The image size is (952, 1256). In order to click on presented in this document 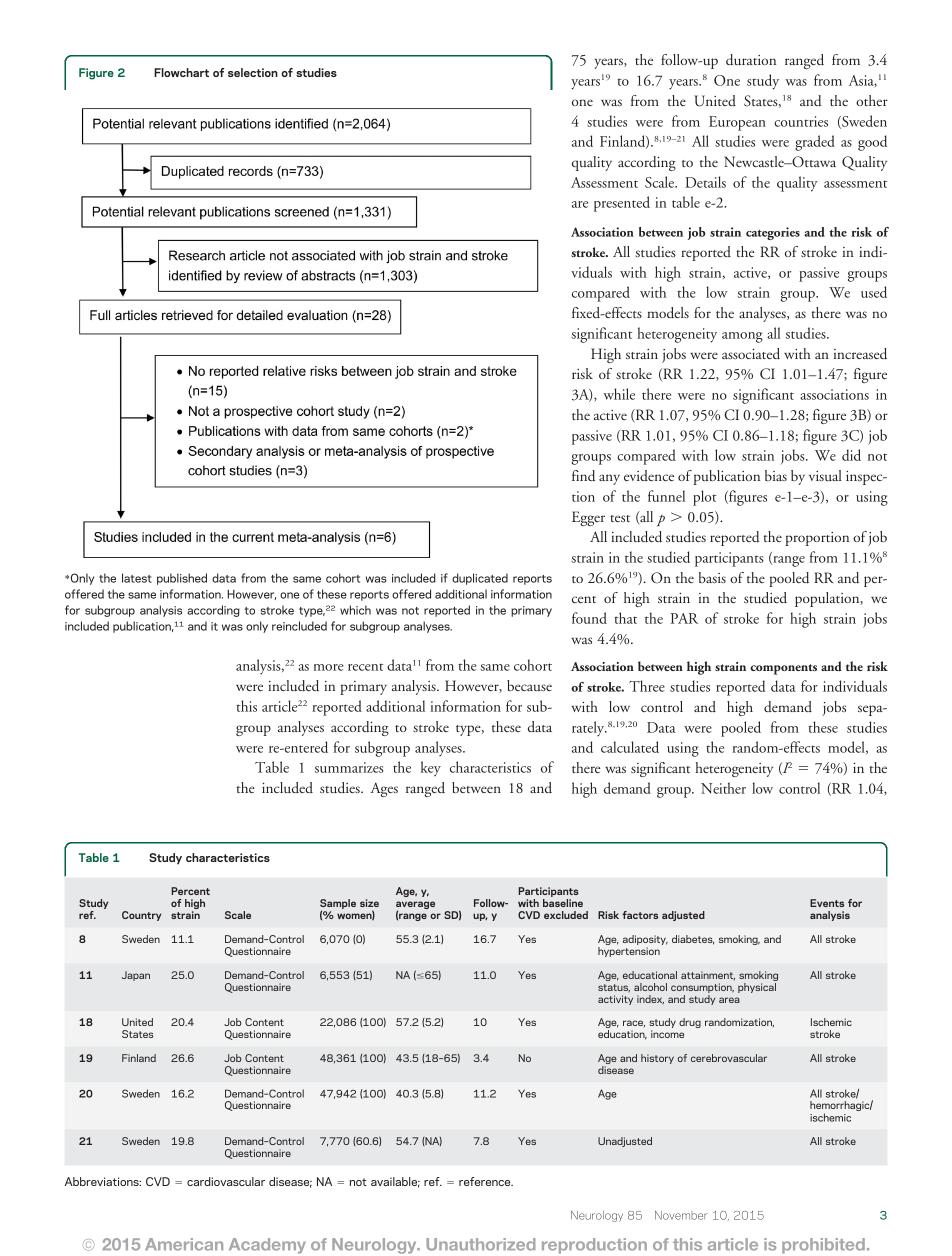, I will do `click(622, 204)`.
